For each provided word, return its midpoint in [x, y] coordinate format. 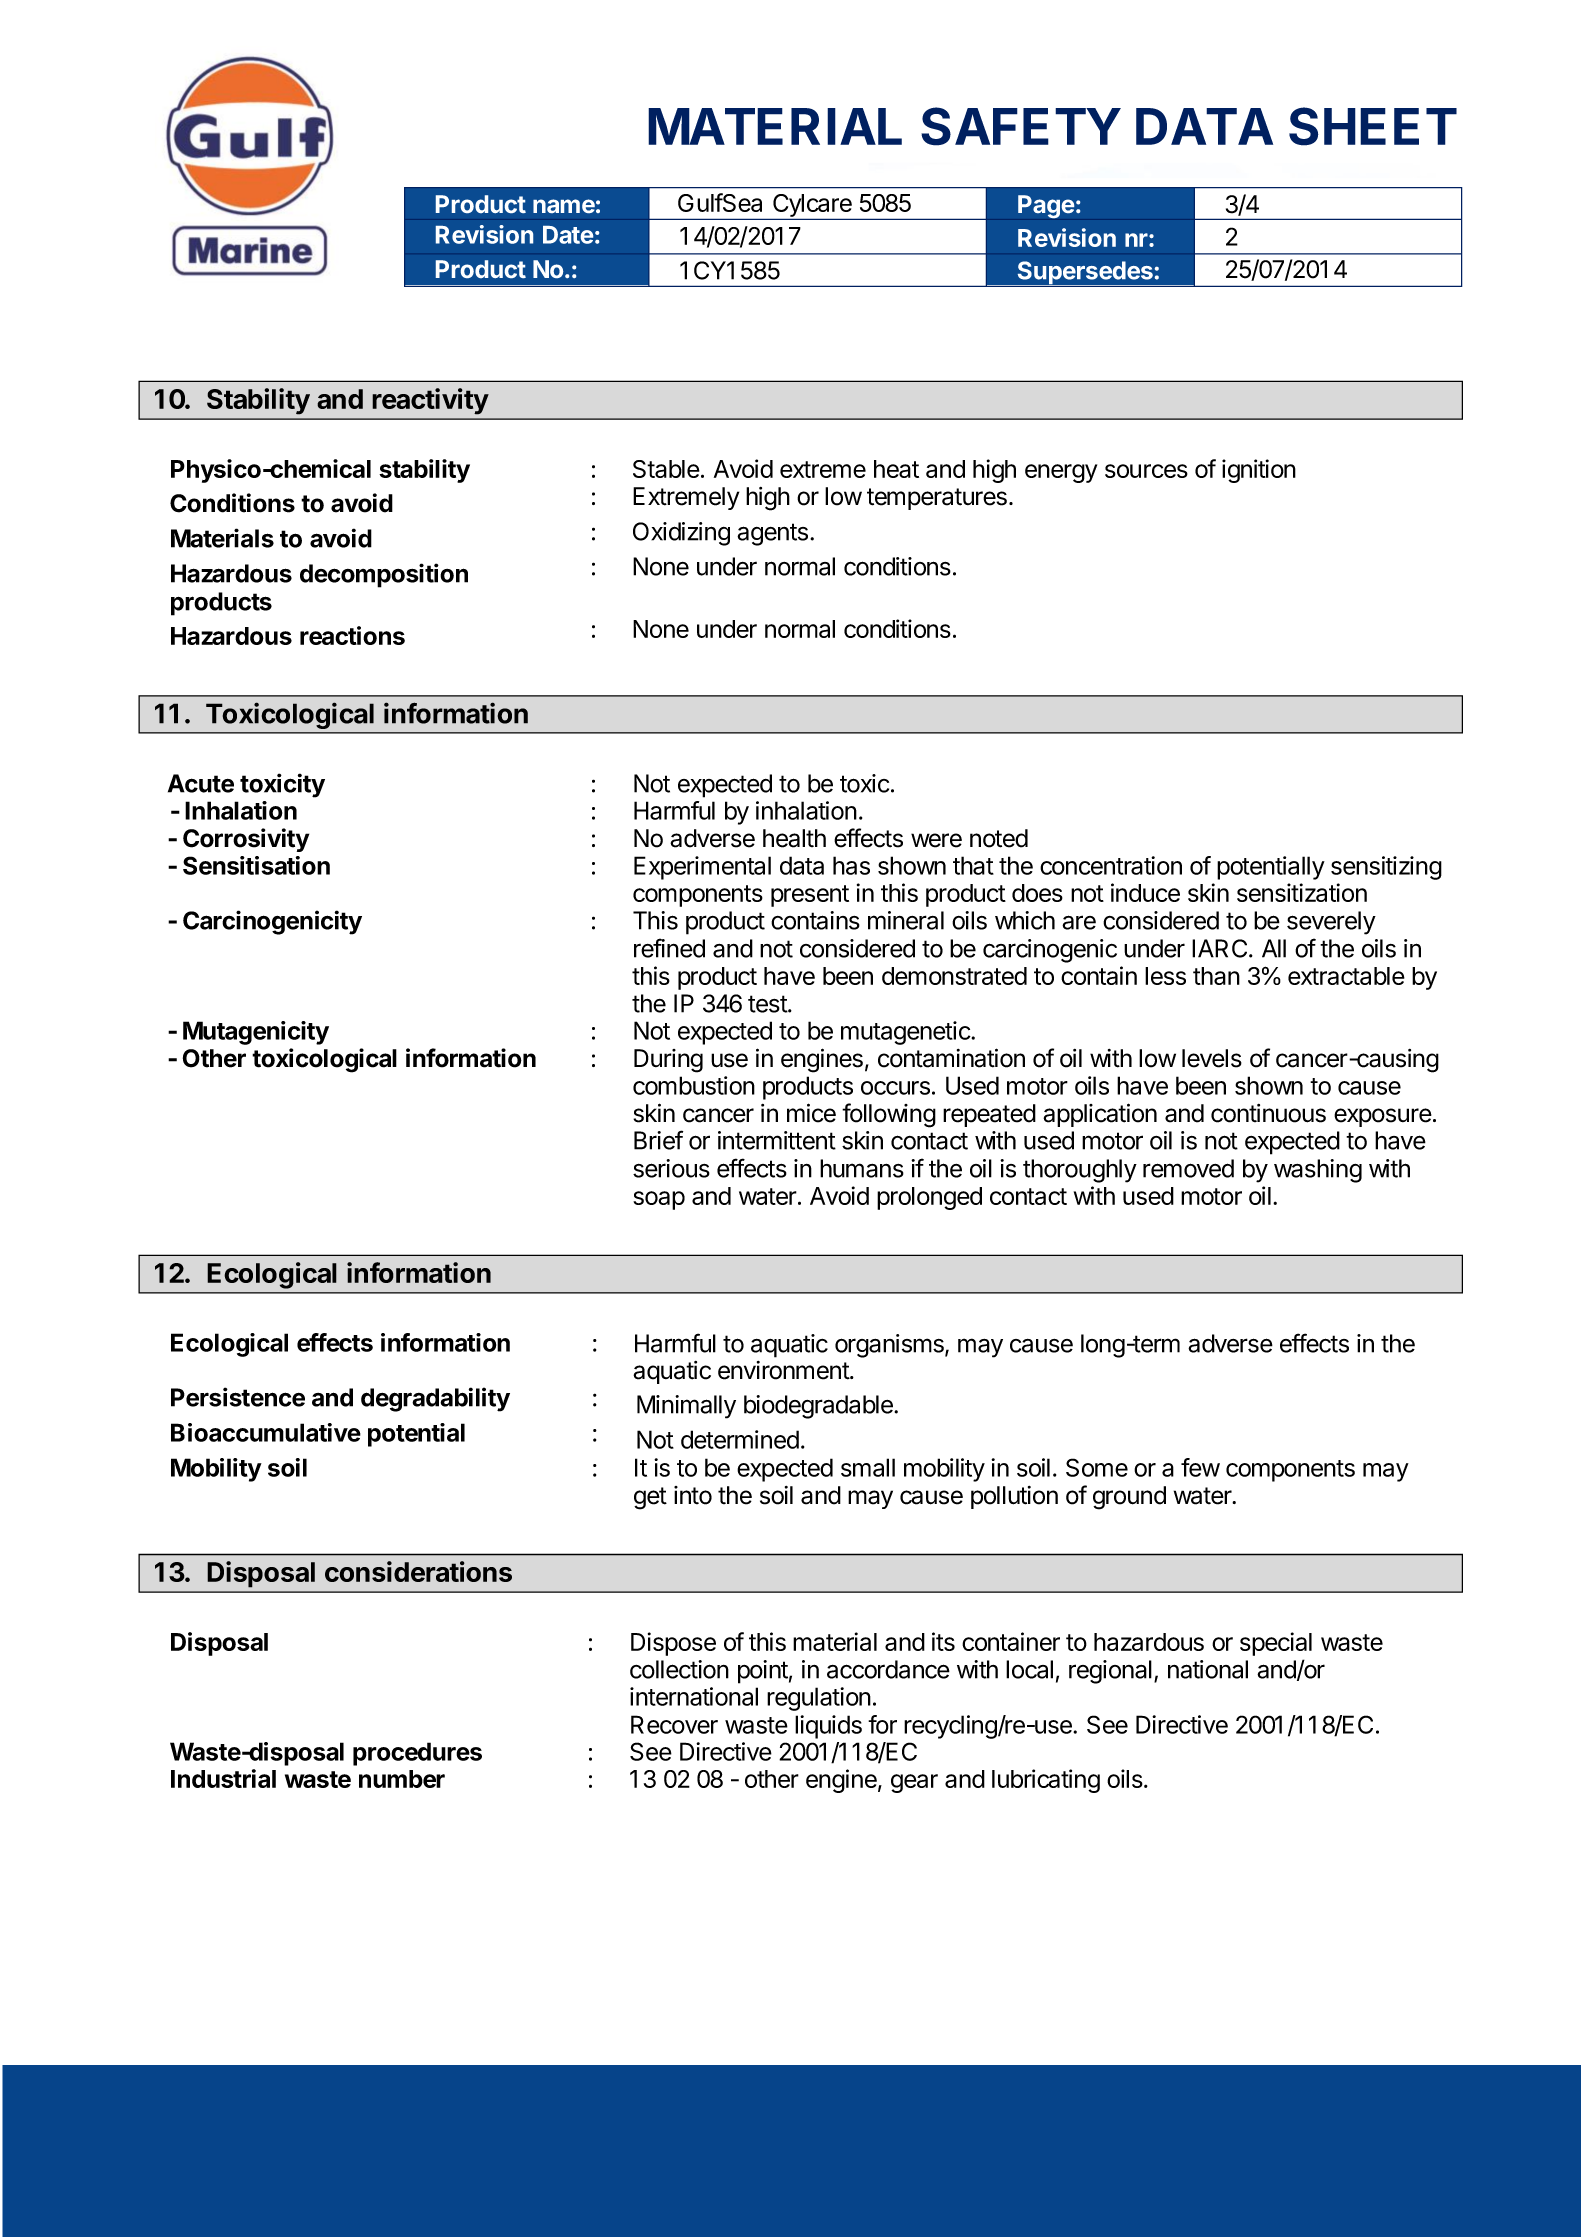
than [1216, 976]
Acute [201, 783]
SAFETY [1021, 126]
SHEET [1373, 126]
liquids [828, 1727]
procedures [417, 1754]
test [768, 1004]
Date [568, 235]
